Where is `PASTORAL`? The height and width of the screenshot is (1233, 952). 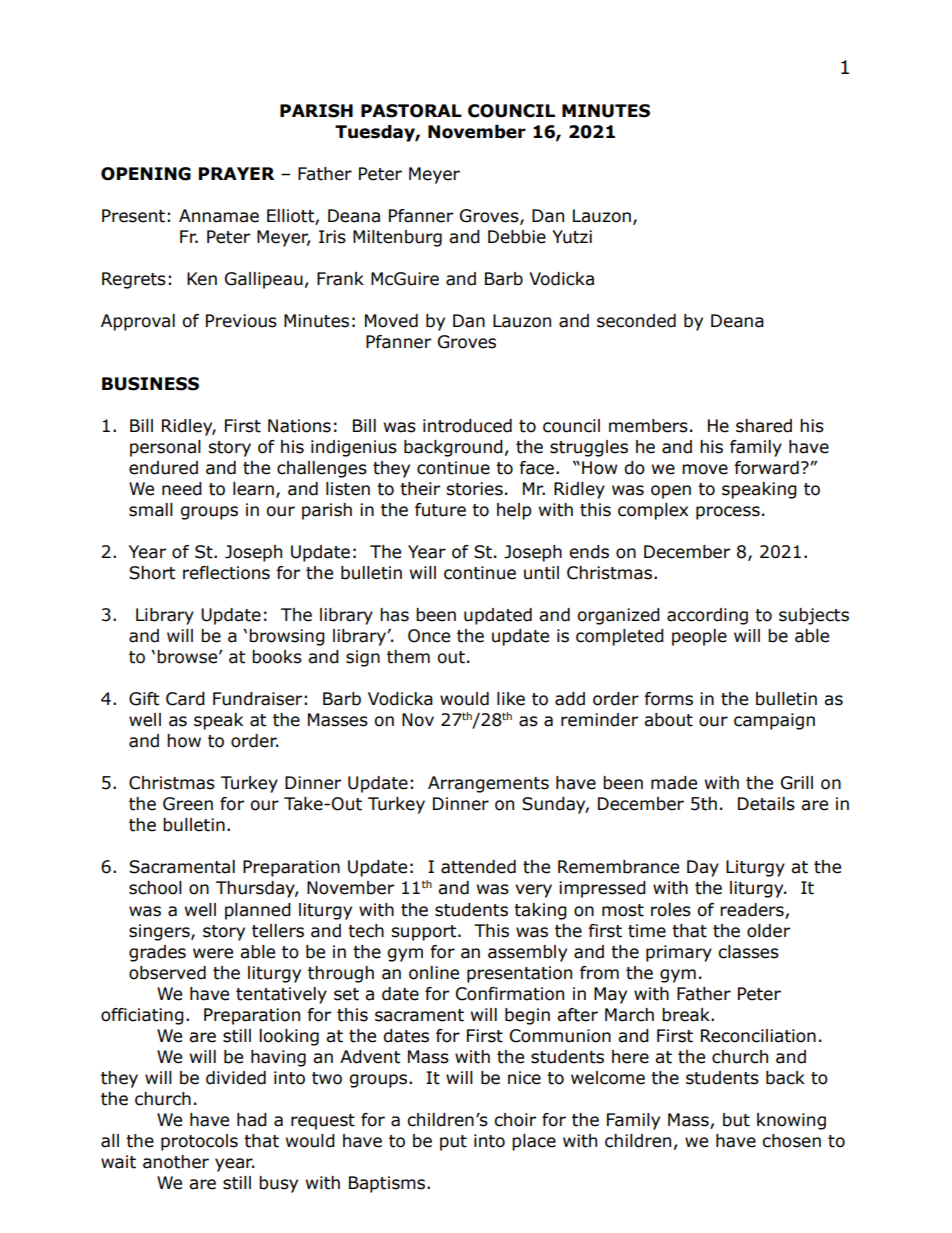 PASTORAL is located at coordinates (411, 111).
